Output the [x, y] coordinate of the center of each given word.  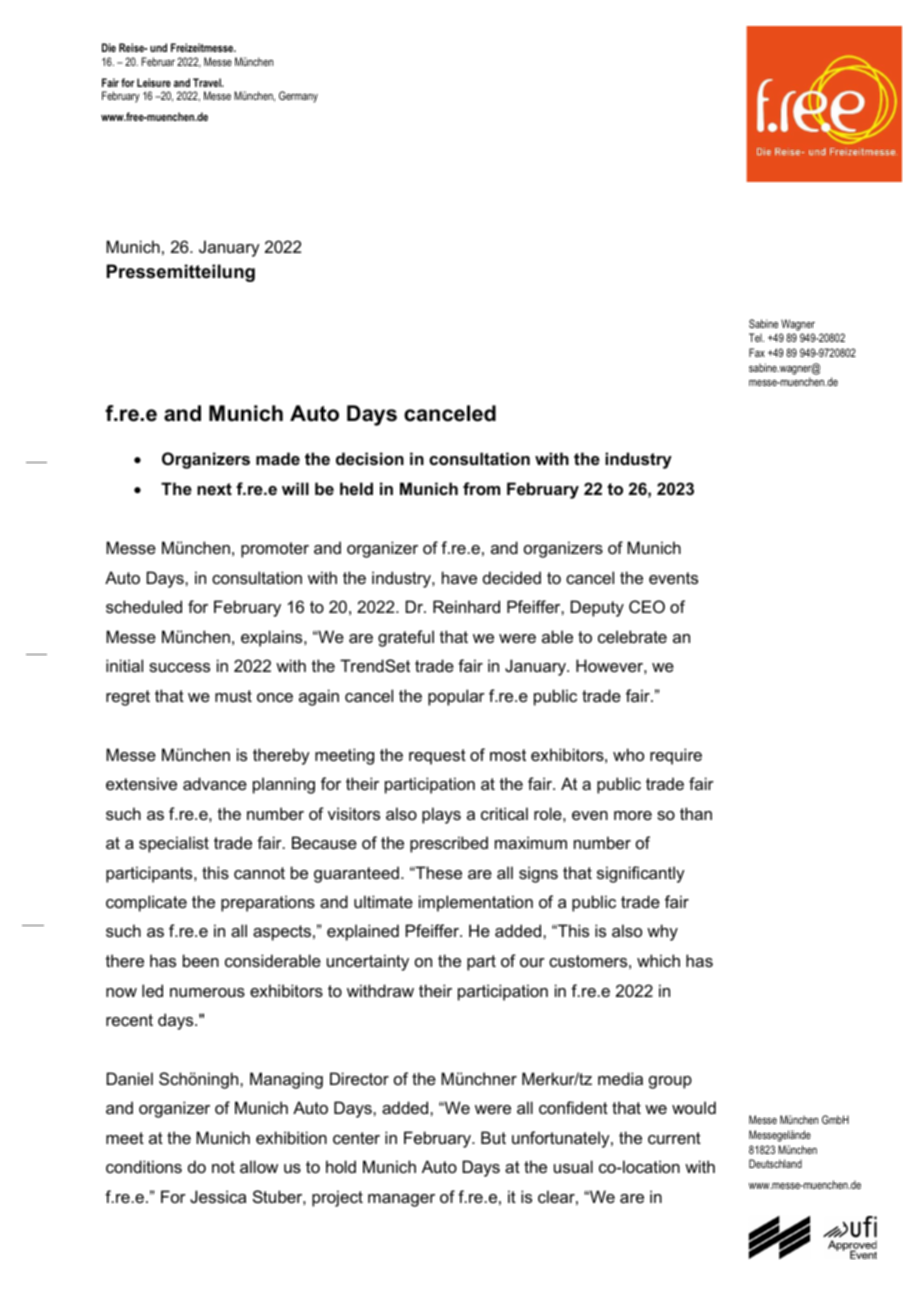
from [481, 488]
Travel [208, 82]
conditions [144, 1166]
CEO [647, 606]
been [201, 960]
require [676, 756]
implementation [476, 903]
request [437, 757]
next [214, 489]
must [233, 696]
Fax [757, 352]
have [459, 577]
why [662, 932]
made [278, 458]
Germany [298, 97]
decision [370, 458]
